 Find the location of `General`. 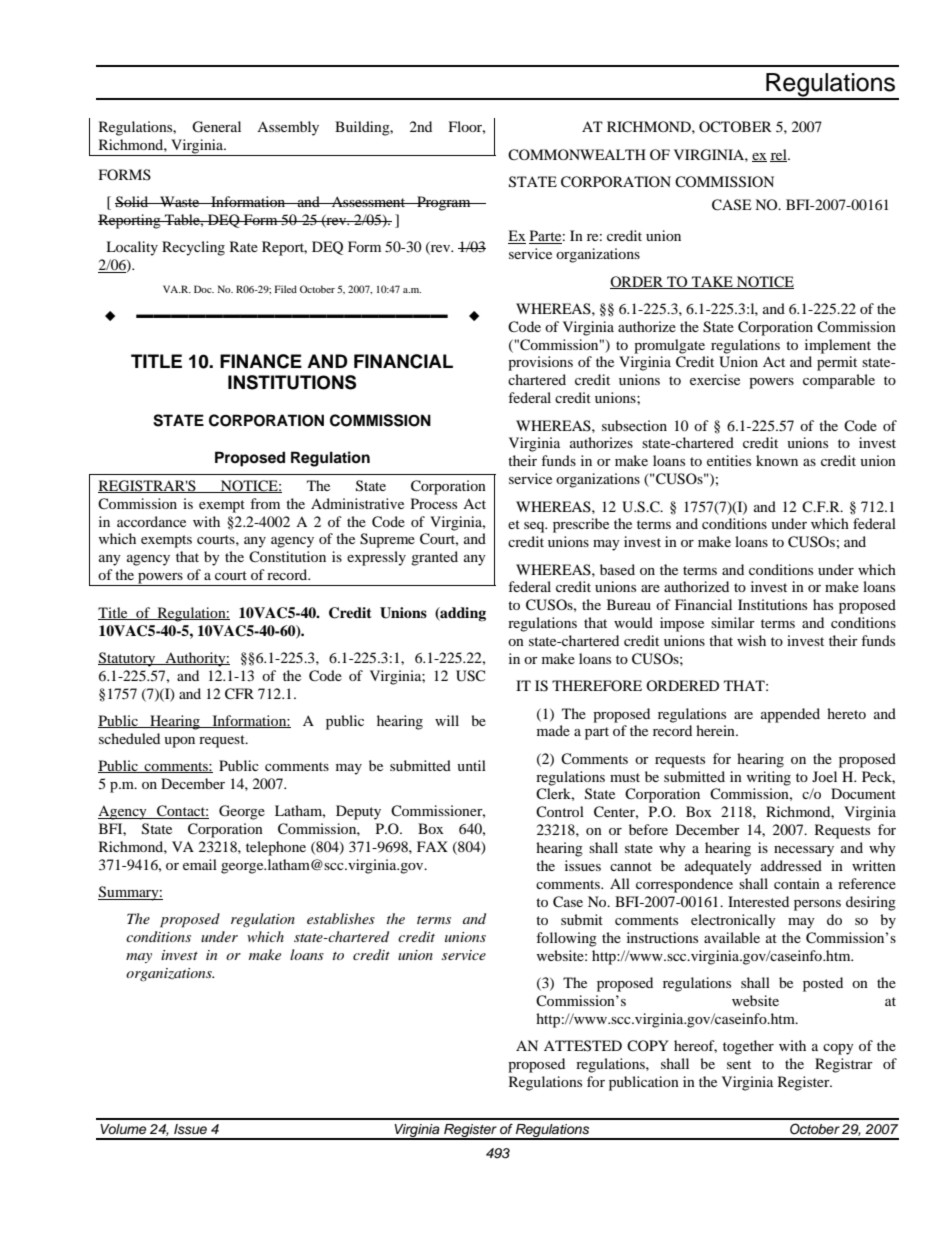

General is located at coordinates (216, 127).
